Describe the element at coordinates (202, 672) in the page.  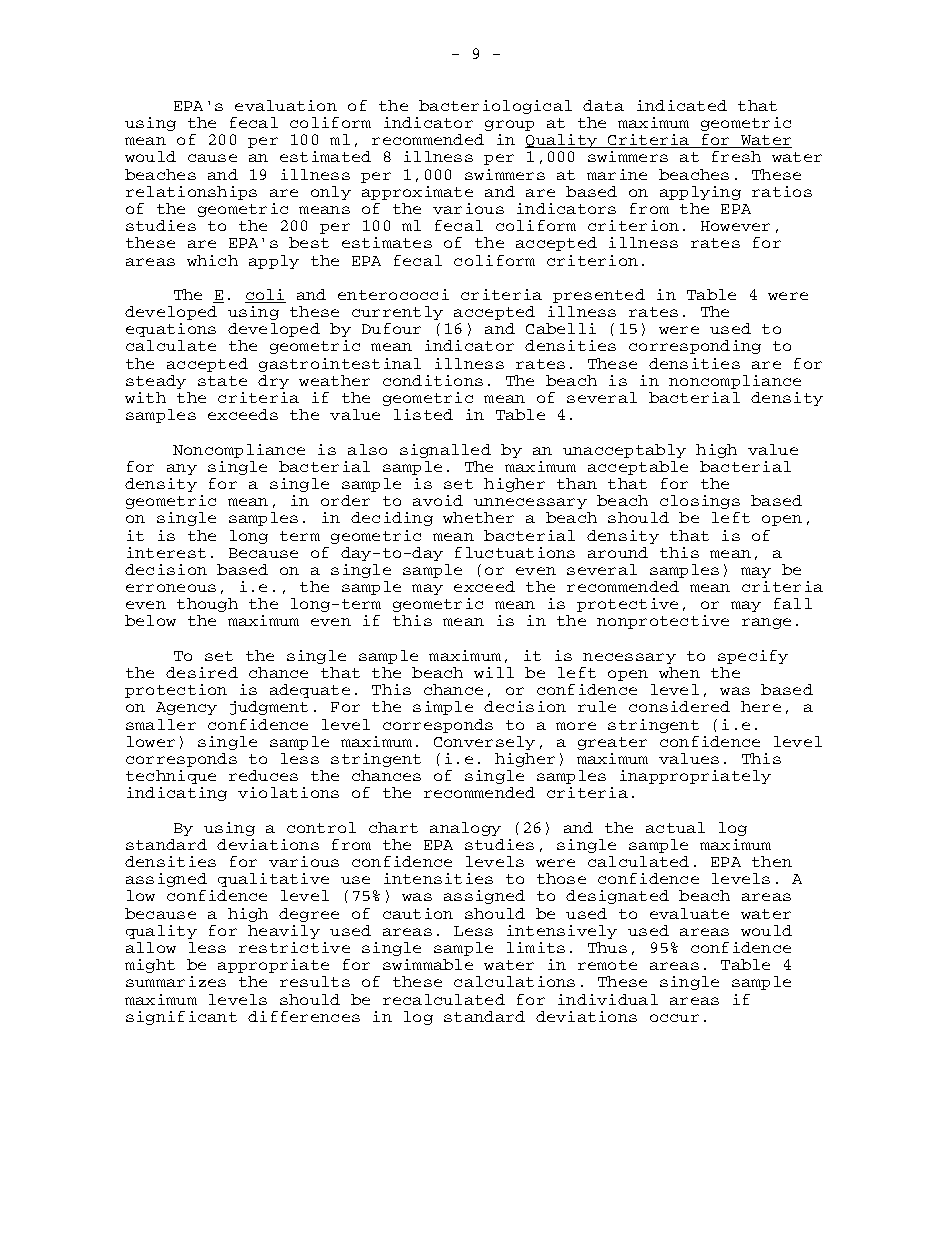
I see `desired` at that location.
